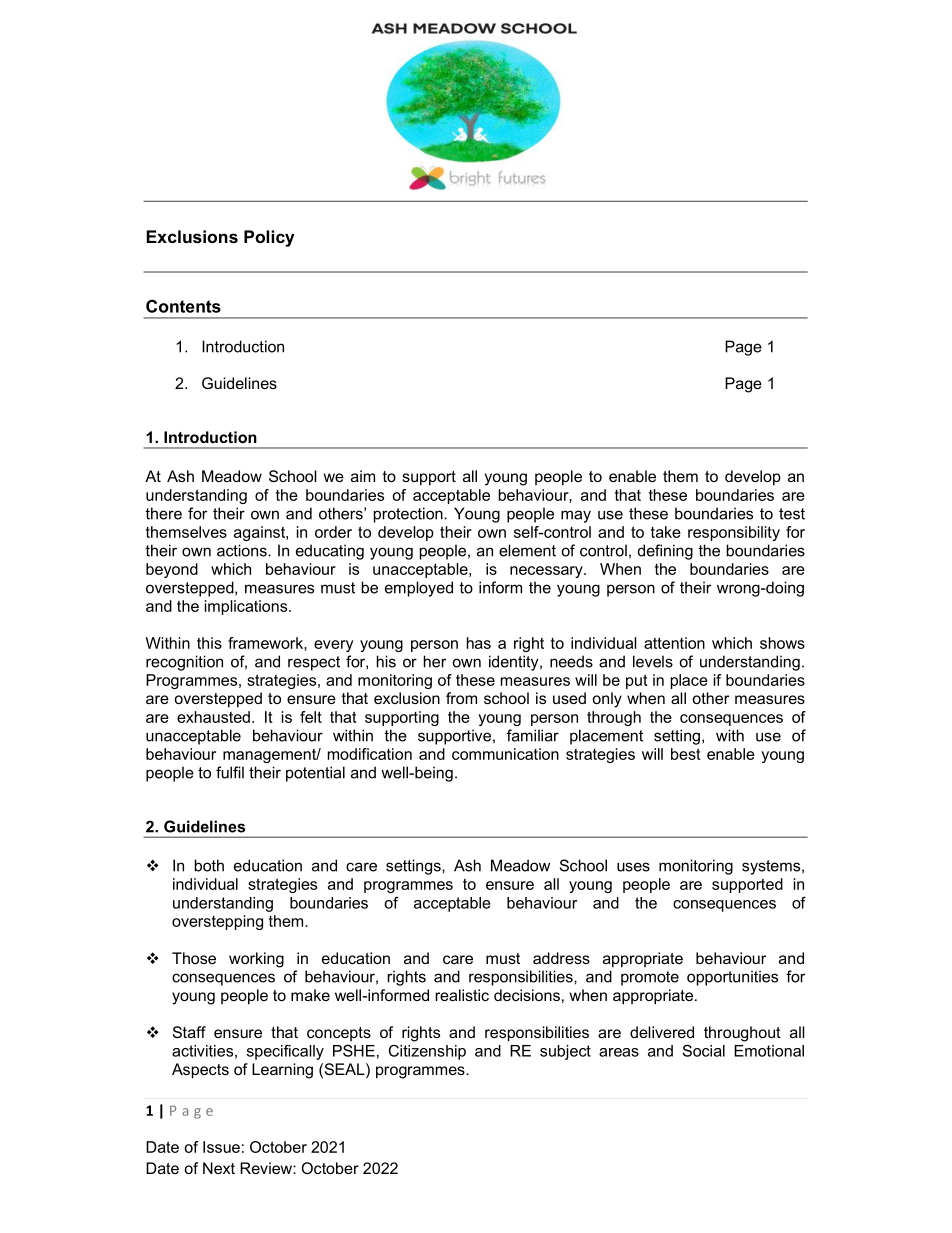 The image size is (952, 1233). Describe the element at coordinates (792, 514) in the document. I see `test` at that location.
